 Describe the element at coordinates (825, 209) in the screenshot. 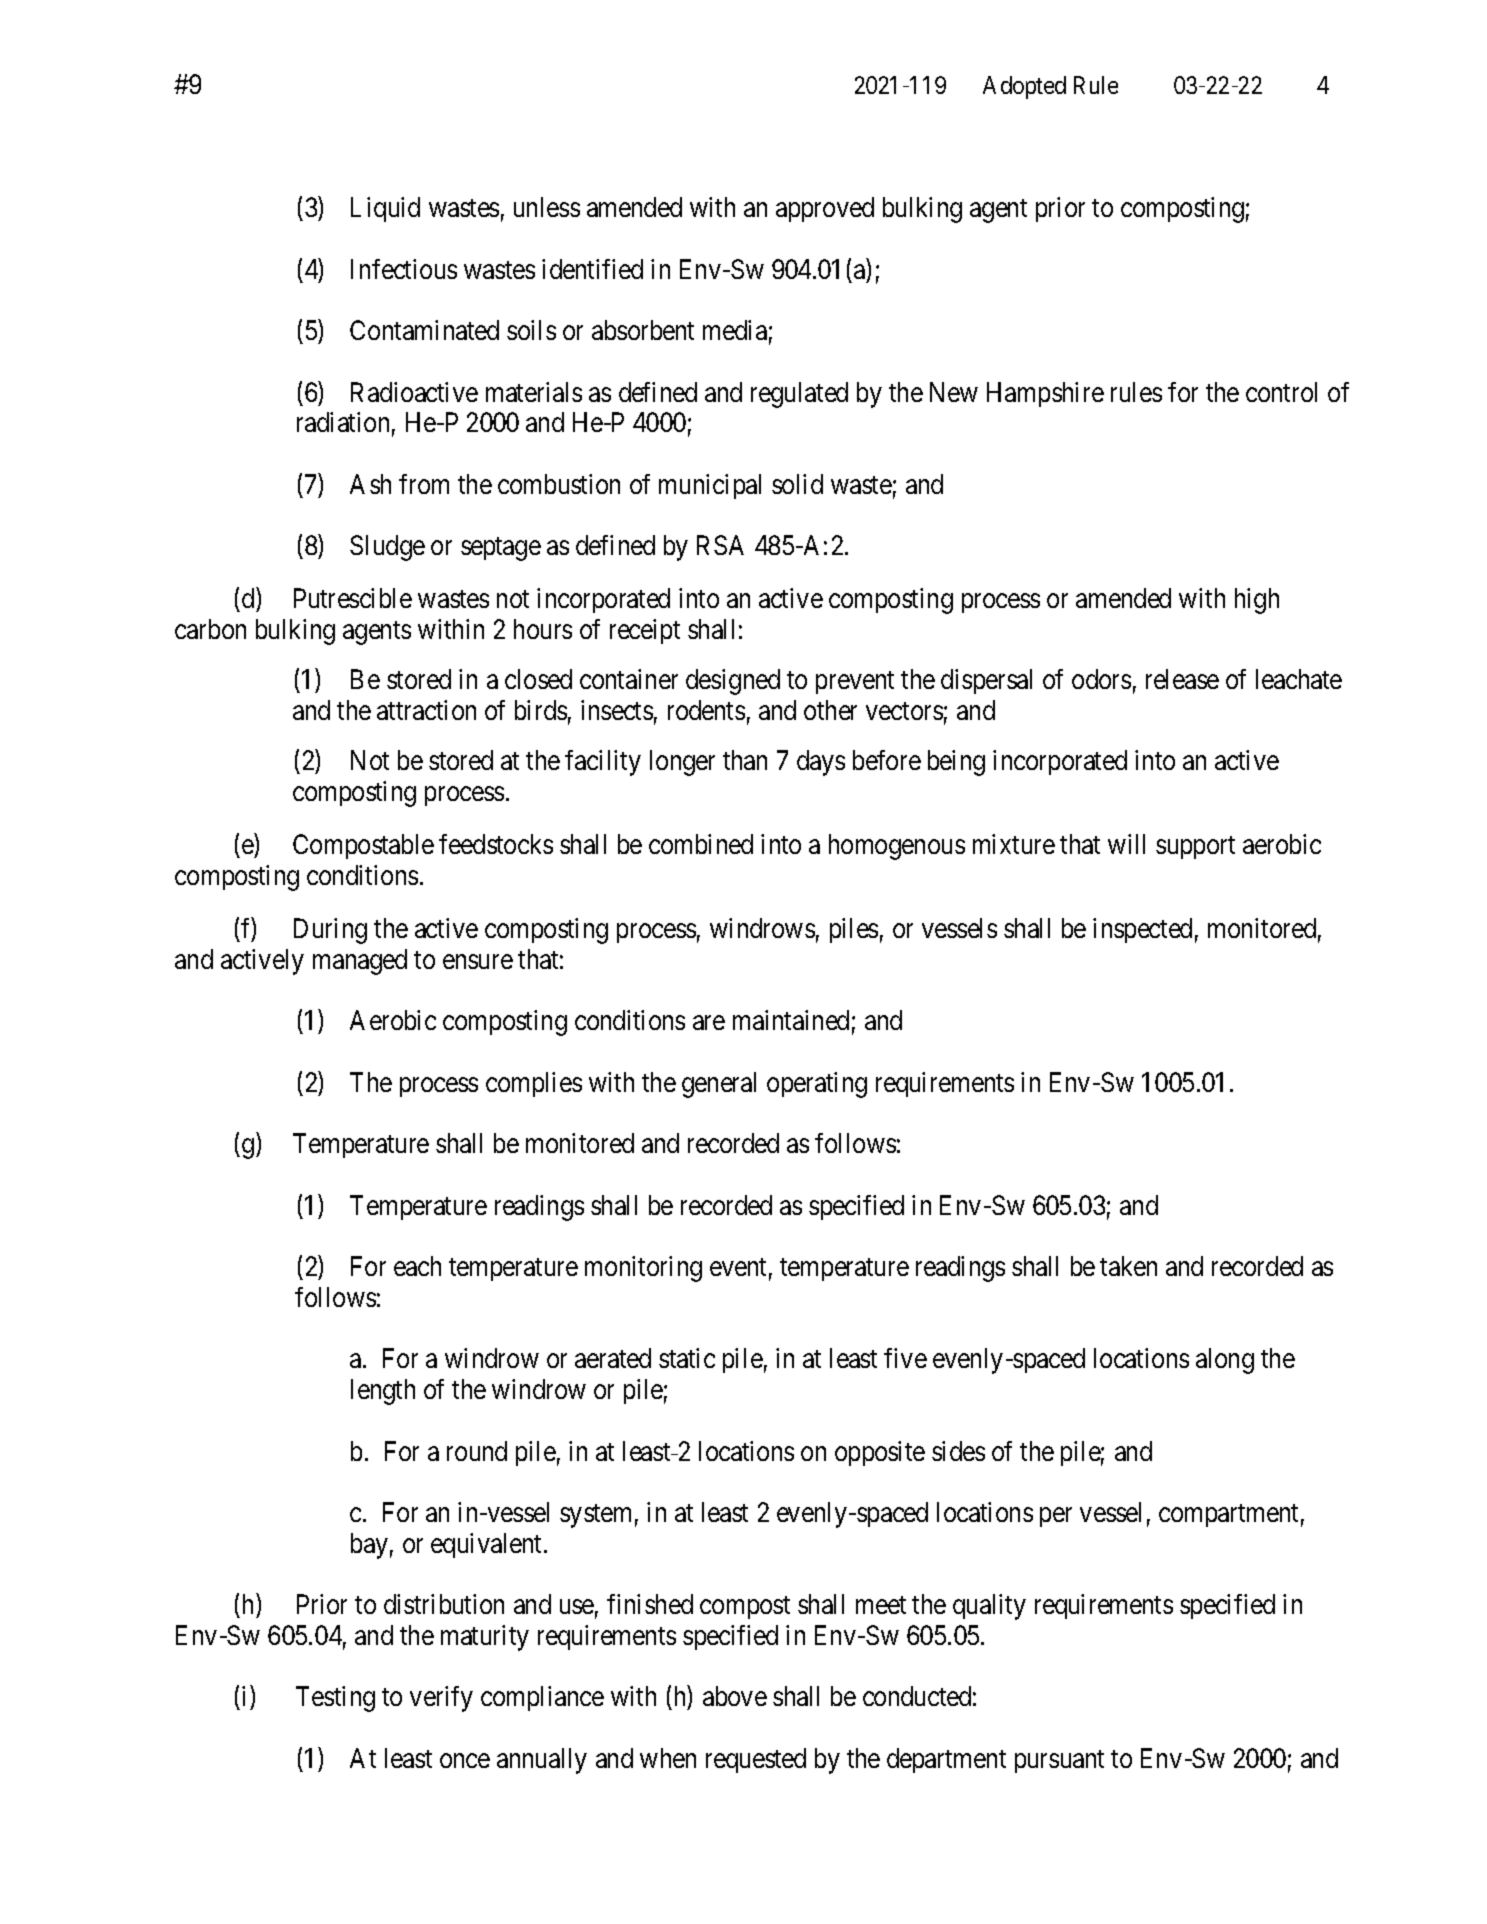

I see `approved` at that location.
